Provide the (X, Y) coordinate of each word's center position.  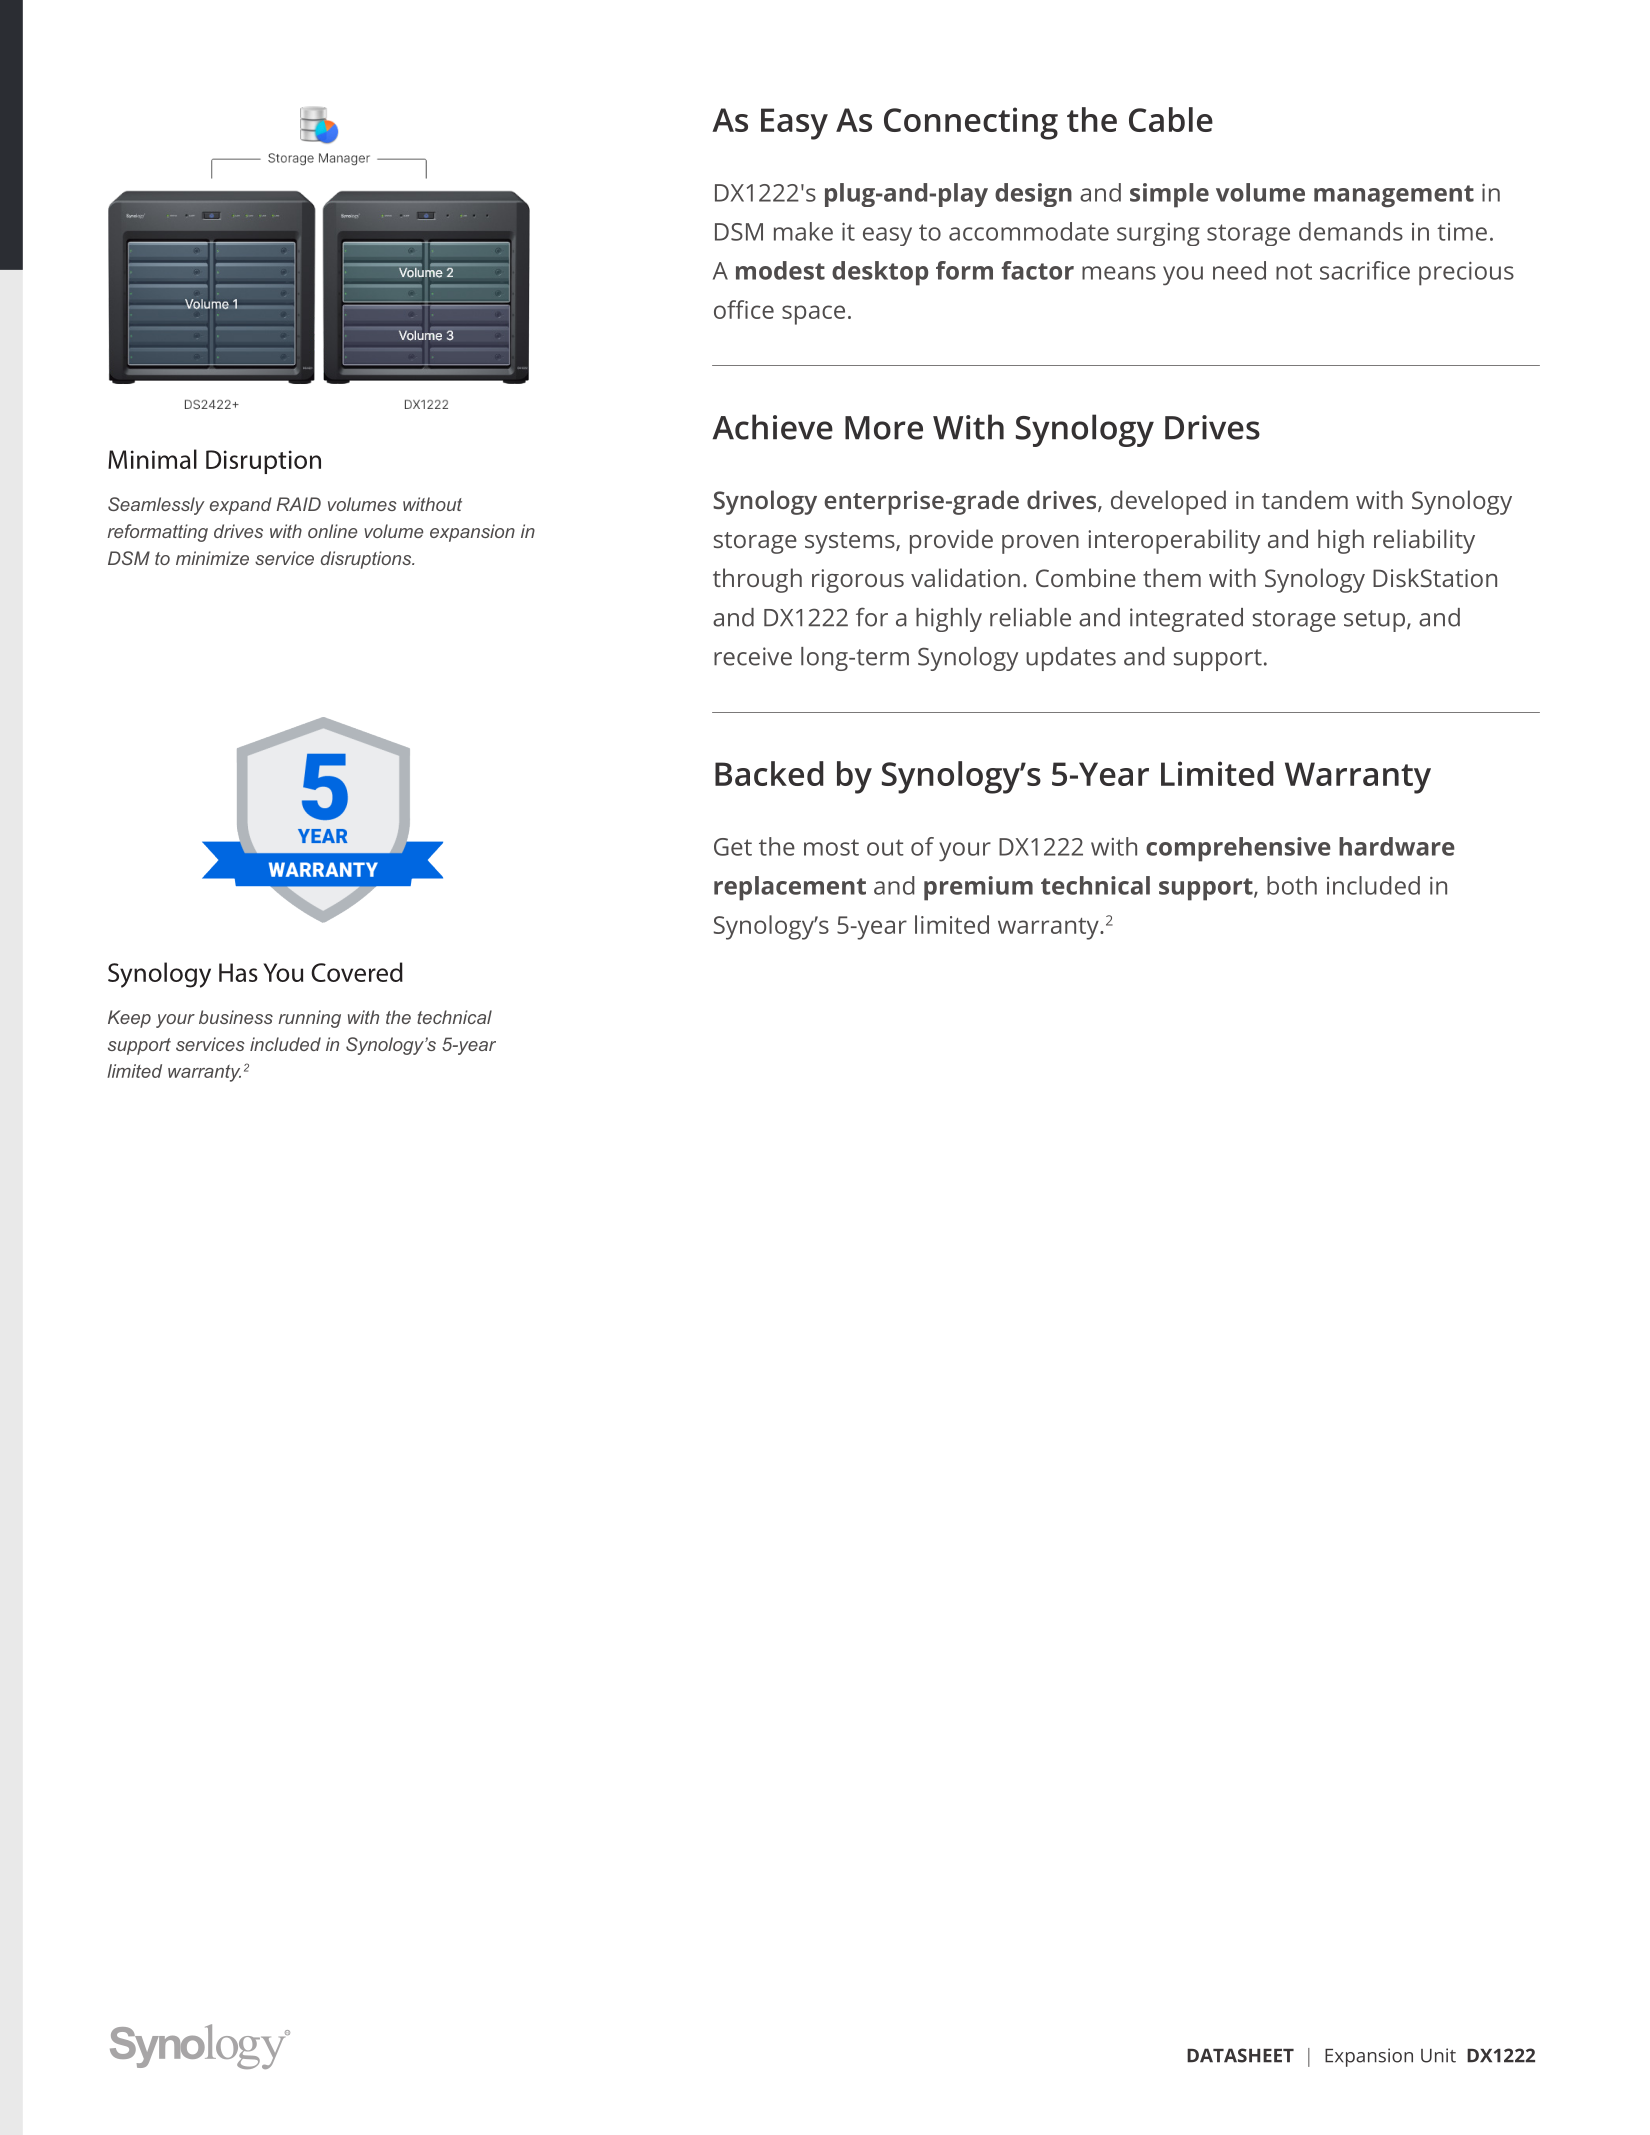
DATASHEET (1240, 2055)
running (310, 1019)
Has (238, 972)
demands (1351, 231)
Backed (769, 773)
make (803, 231)
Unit (1438, 2055)
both (1292, 885)
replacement (790, 888)
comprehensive (1238, 849)
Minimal (152, 459)
